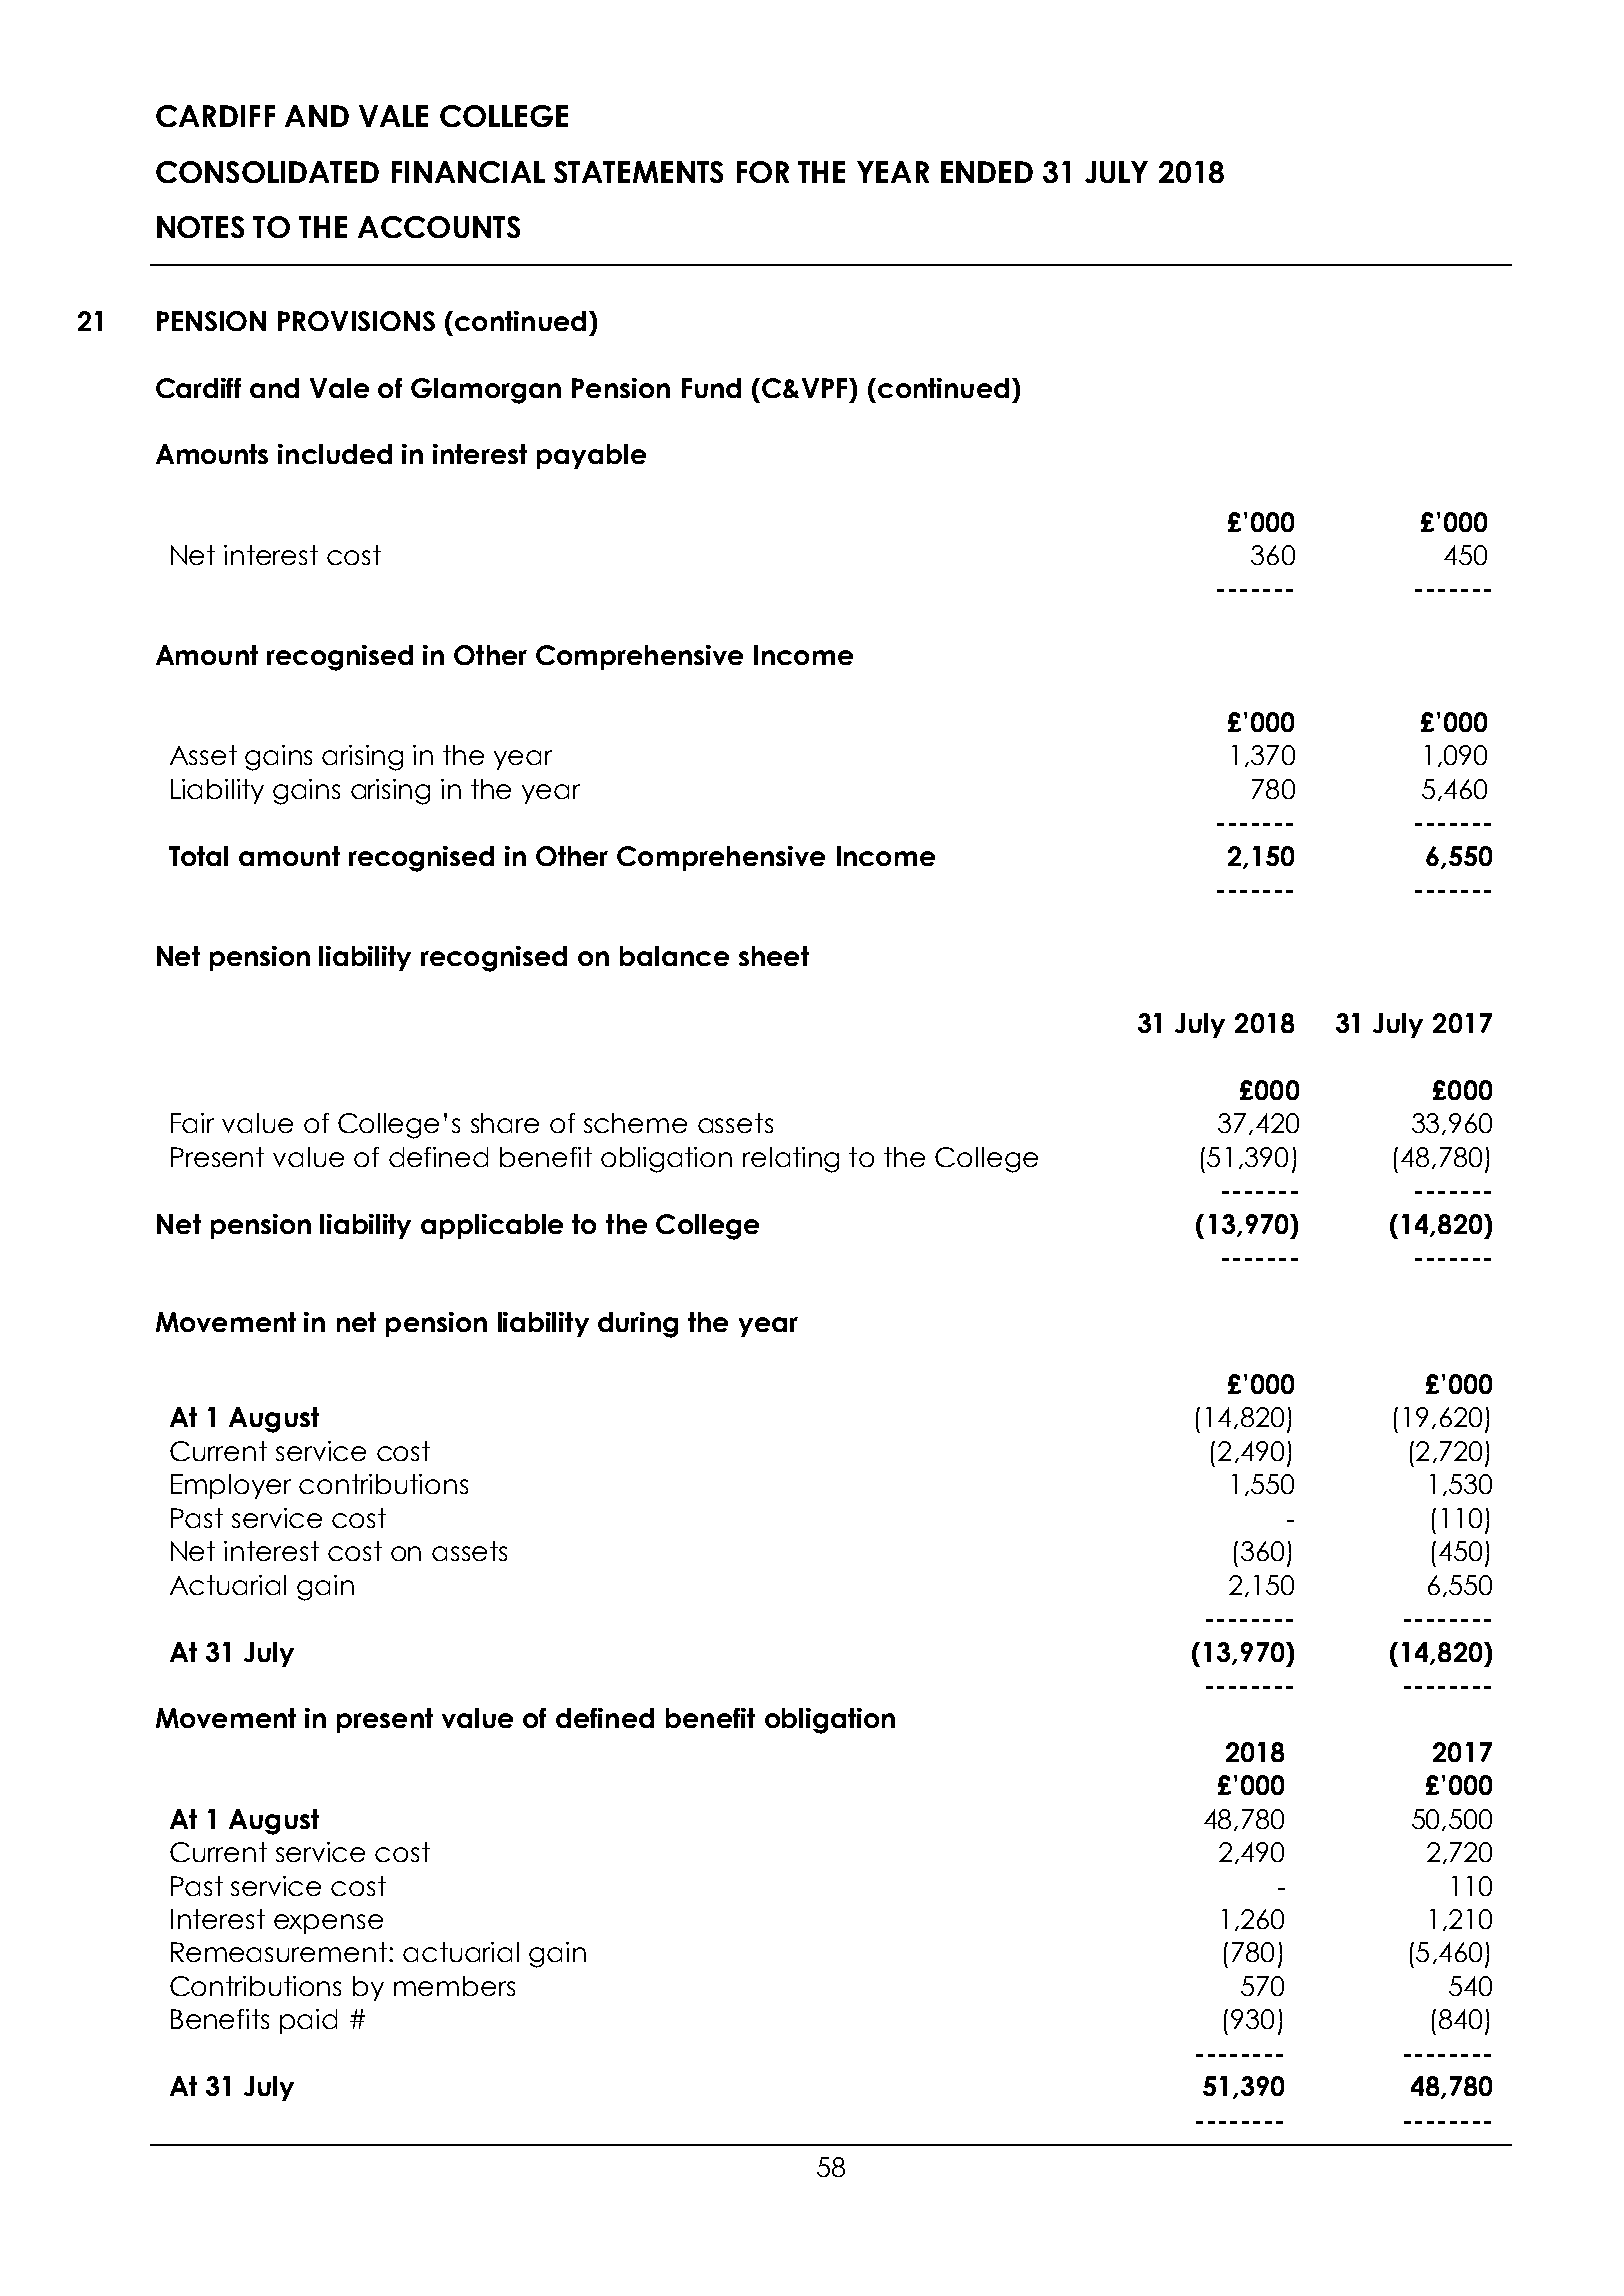 This document has width=1624, height=2296. I want to click on included, so click(335, 454).
